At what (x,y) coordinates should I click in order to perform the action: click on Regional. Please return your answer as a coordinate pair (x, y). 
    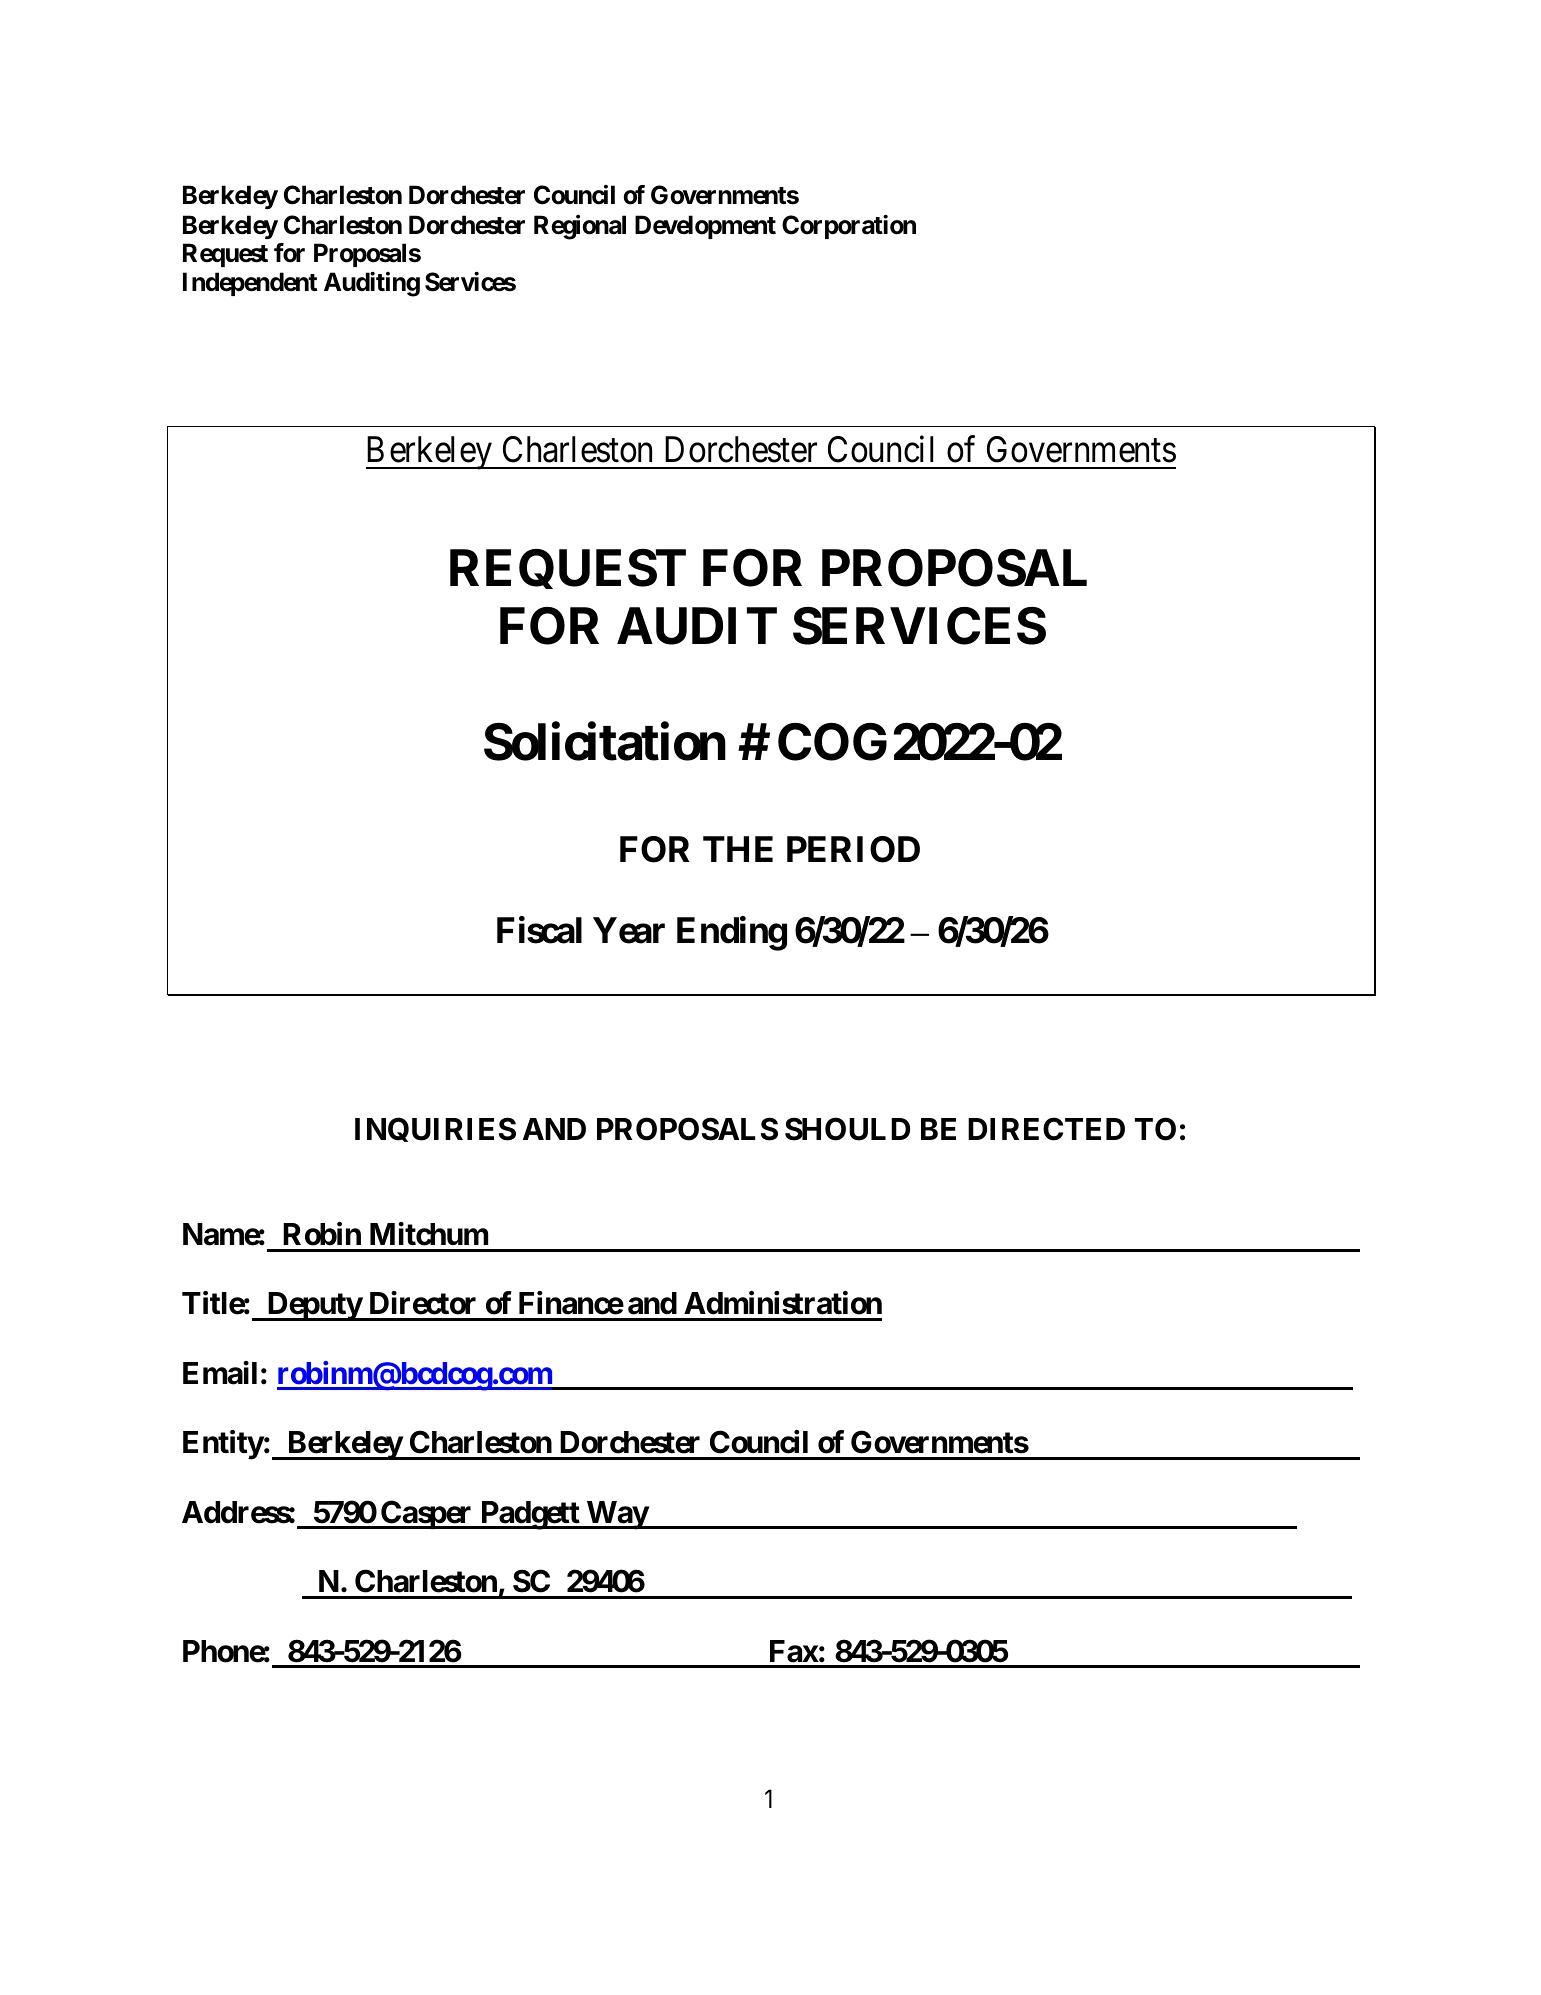
    Looking at the image, I should click on (580, 227).
